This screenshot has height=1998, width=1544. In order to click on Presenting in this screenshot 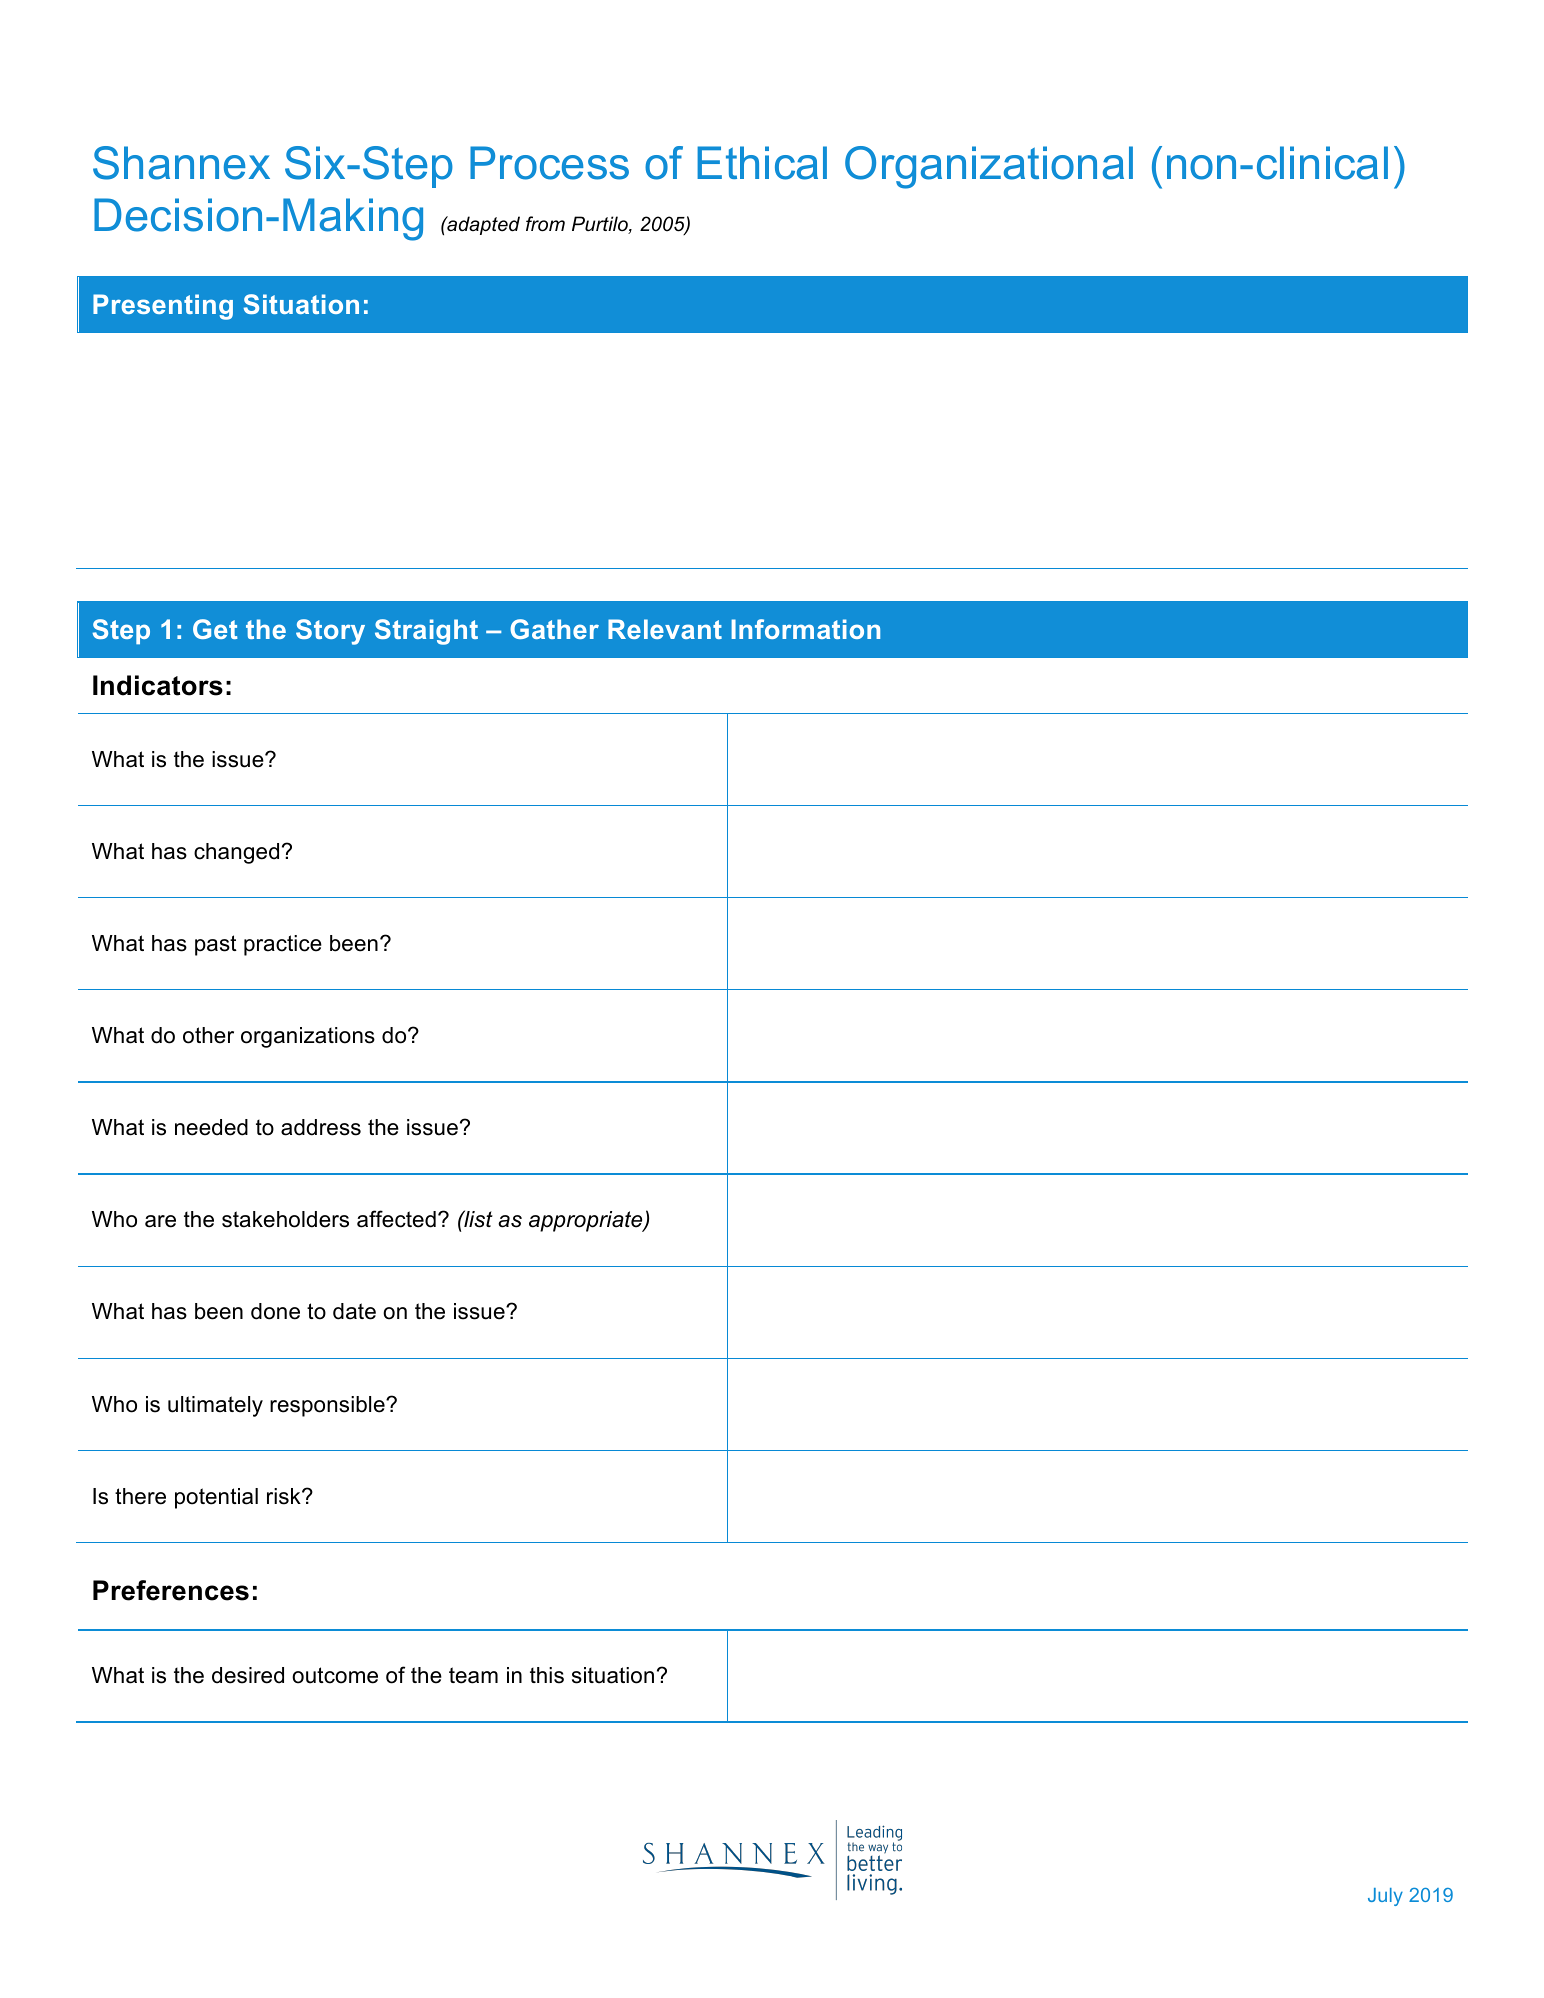, I will do `click(163, 307)`.
